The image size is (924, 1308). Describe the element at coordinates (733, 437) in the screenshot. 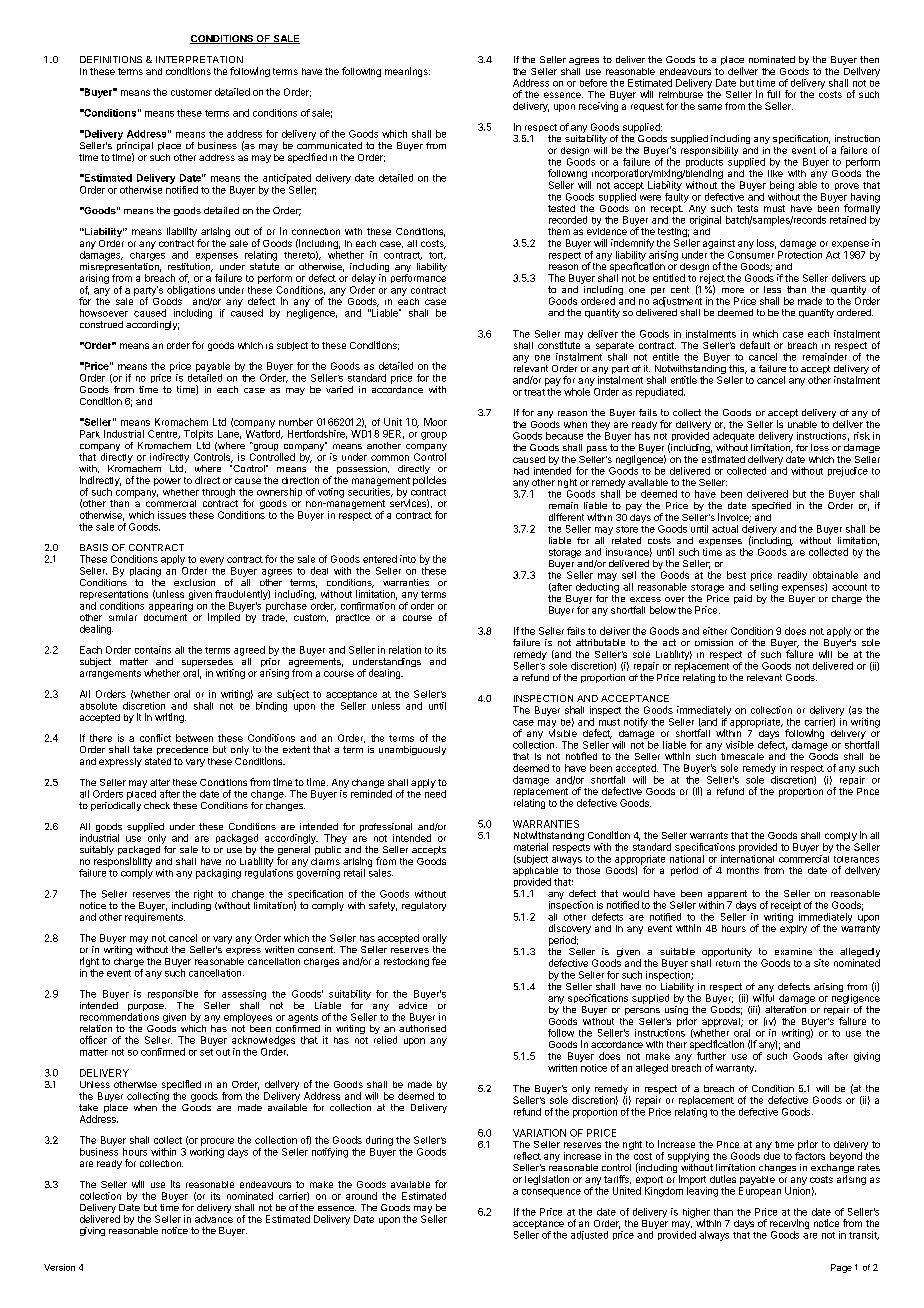

I see `adequate` at that location.
